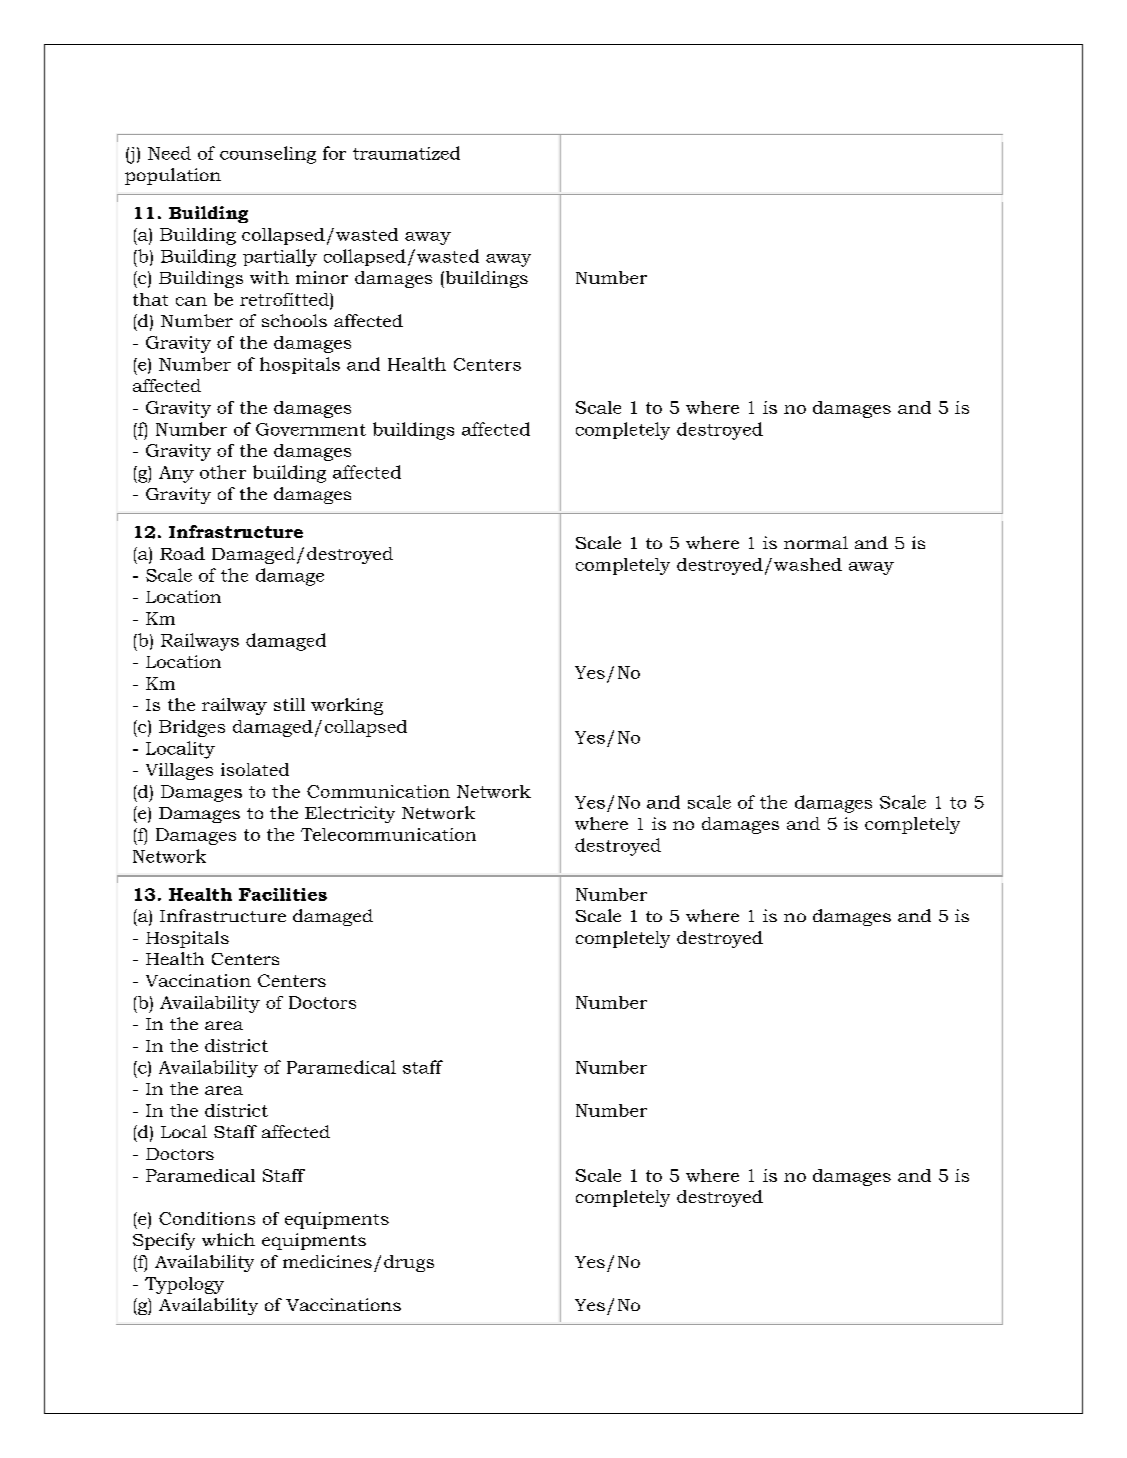 The width and height of the document is (1127, 1458). I want to click on working, so click(347, 706).
